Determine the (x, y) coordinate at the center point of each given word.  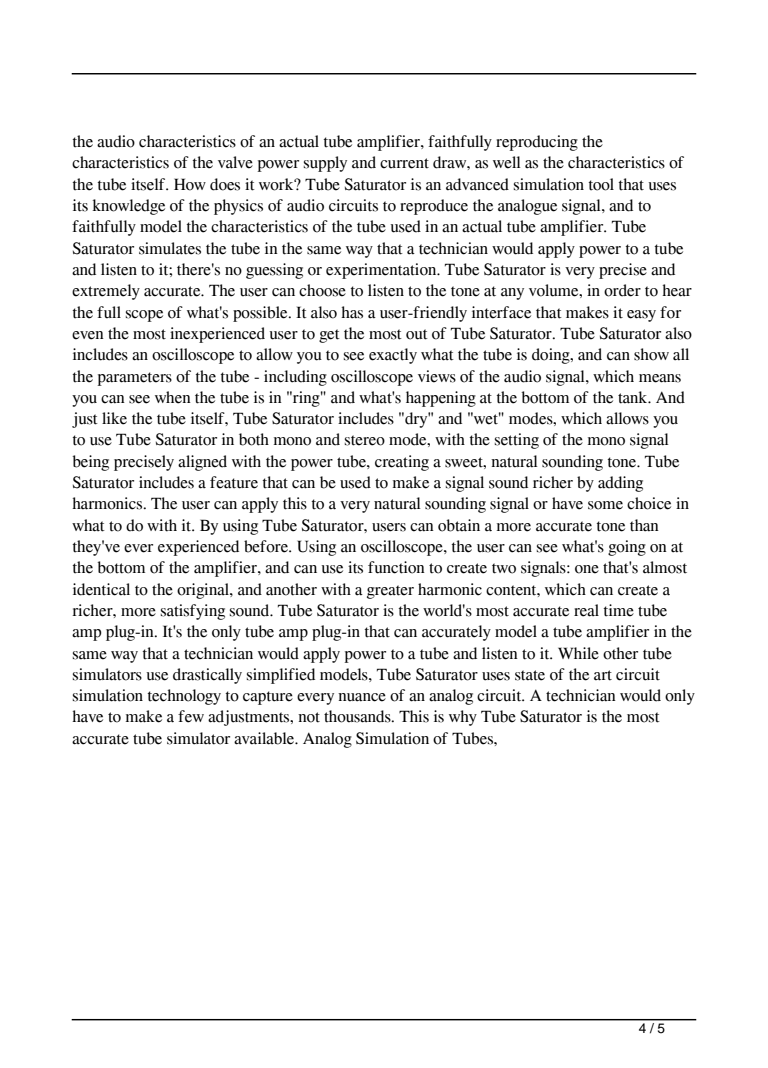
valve (235, 162)
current (404, 163)
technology (184, 697)
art (603, 675)
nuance (362, 697)
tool (601, 184)
